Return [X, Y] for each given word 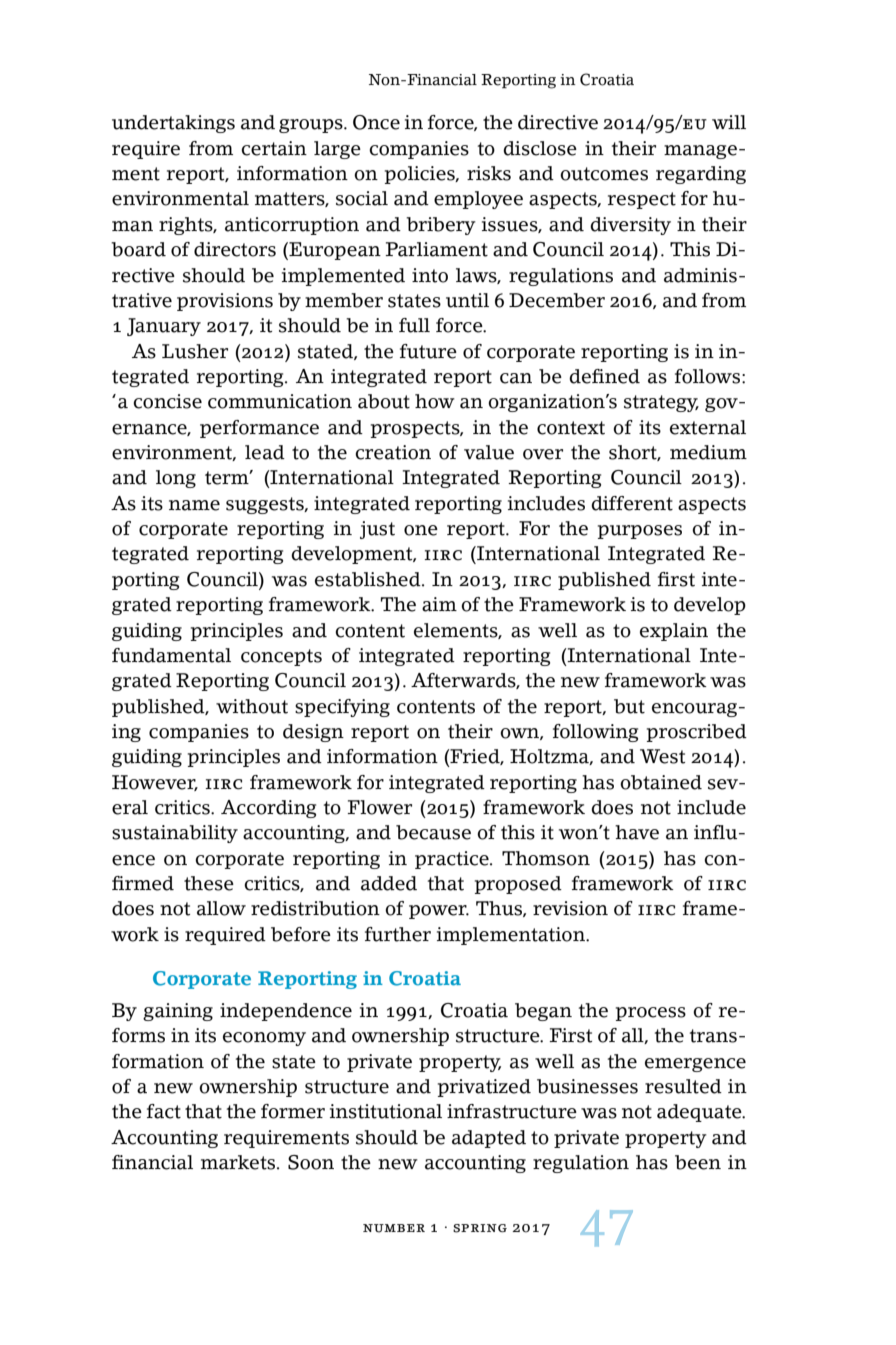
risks [489, 173]
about [384, 401]
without [252, 706]
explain [674, 632]
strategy [661, 403]
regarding [701, 175]
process [651, 1014]
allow [221, 908]
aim [439, 604]
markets [239, 1162]
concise [167, 401]
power [439, 912]
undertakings [173, 124]
